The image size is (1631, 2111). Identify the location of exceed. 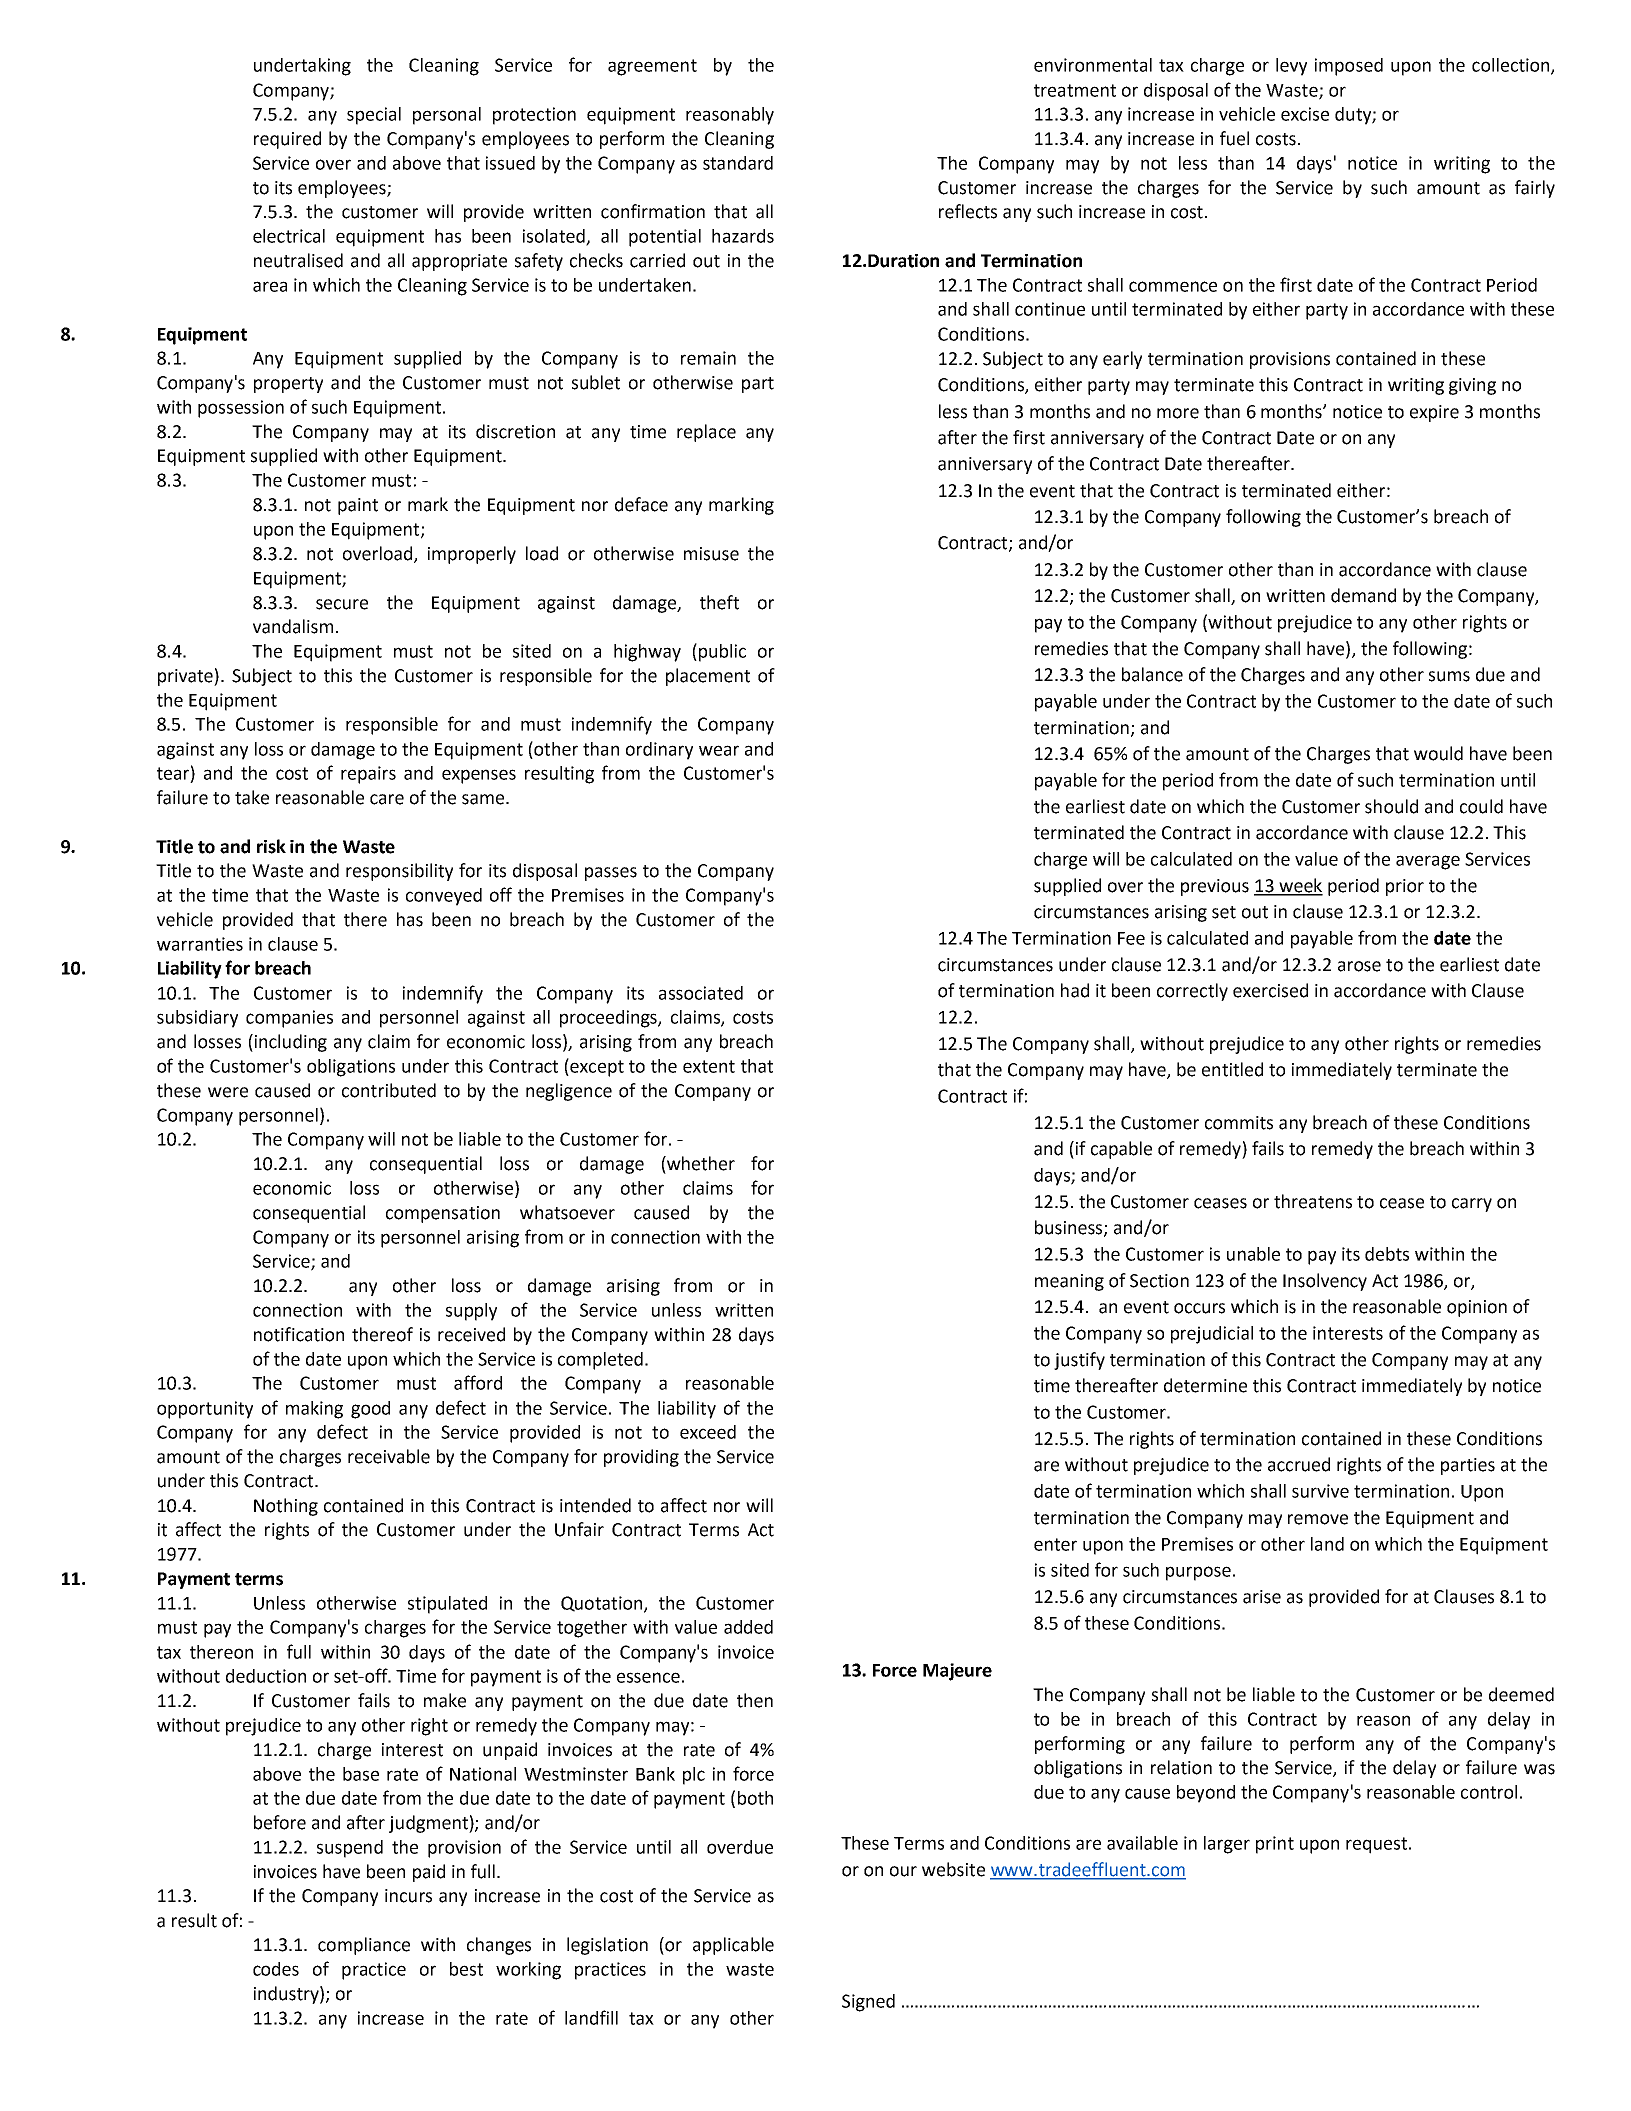
(708, 1432).
